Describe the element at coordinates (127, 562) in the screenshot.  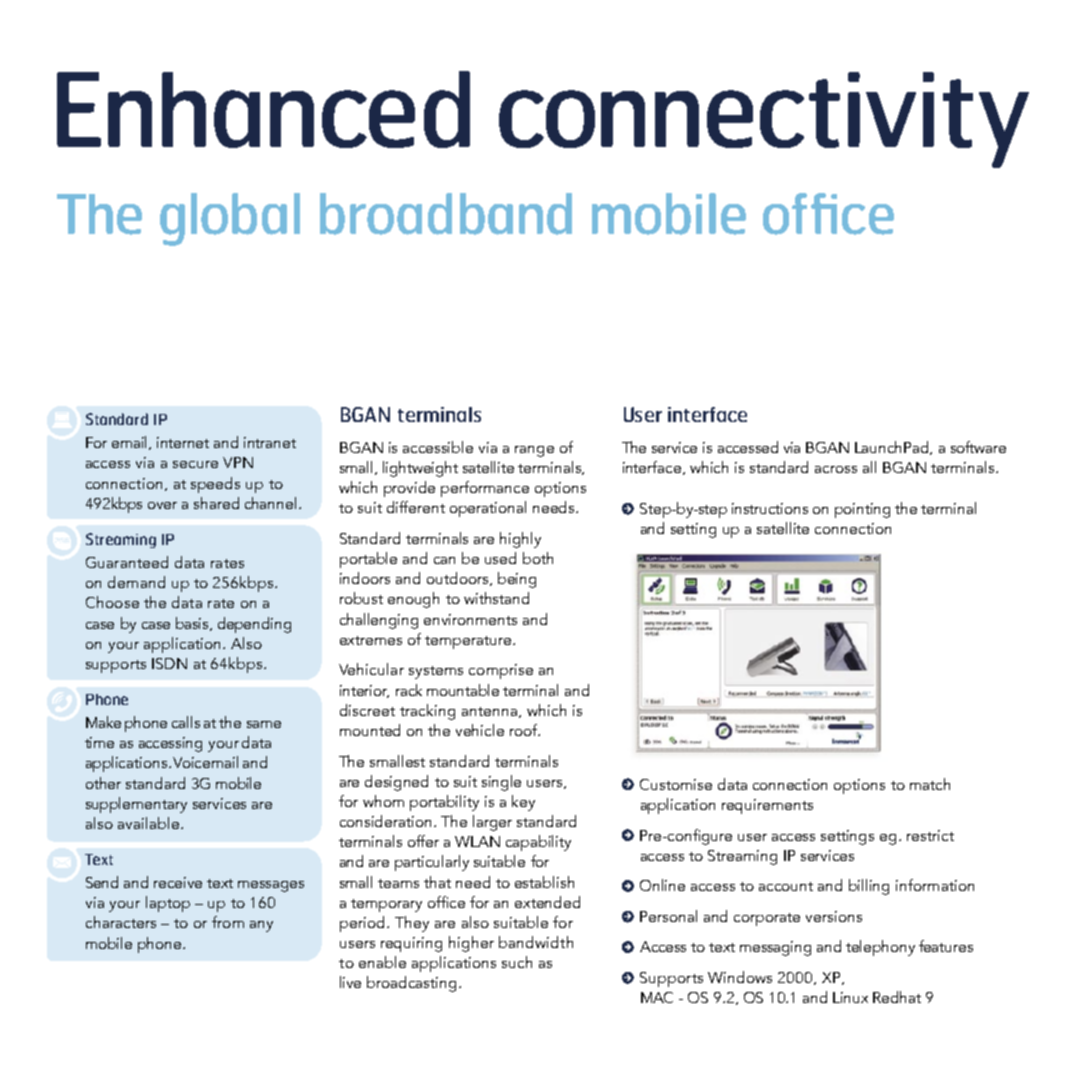
I see `Guaranteed` at that location.
